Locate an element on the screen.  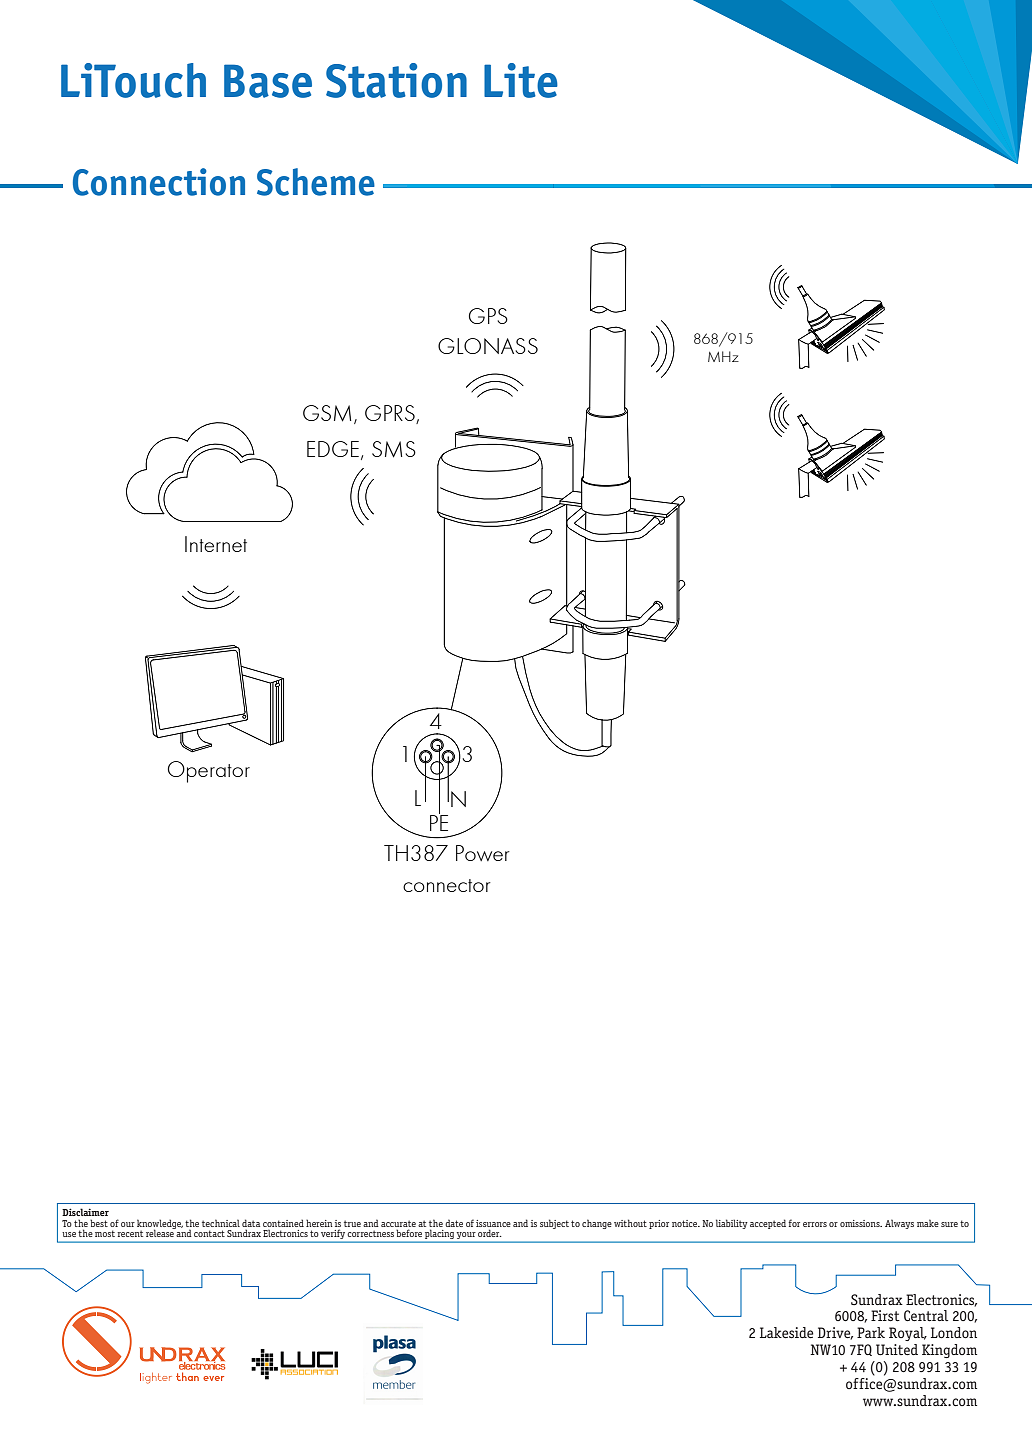
your is located at coordinates (466, 1235).
